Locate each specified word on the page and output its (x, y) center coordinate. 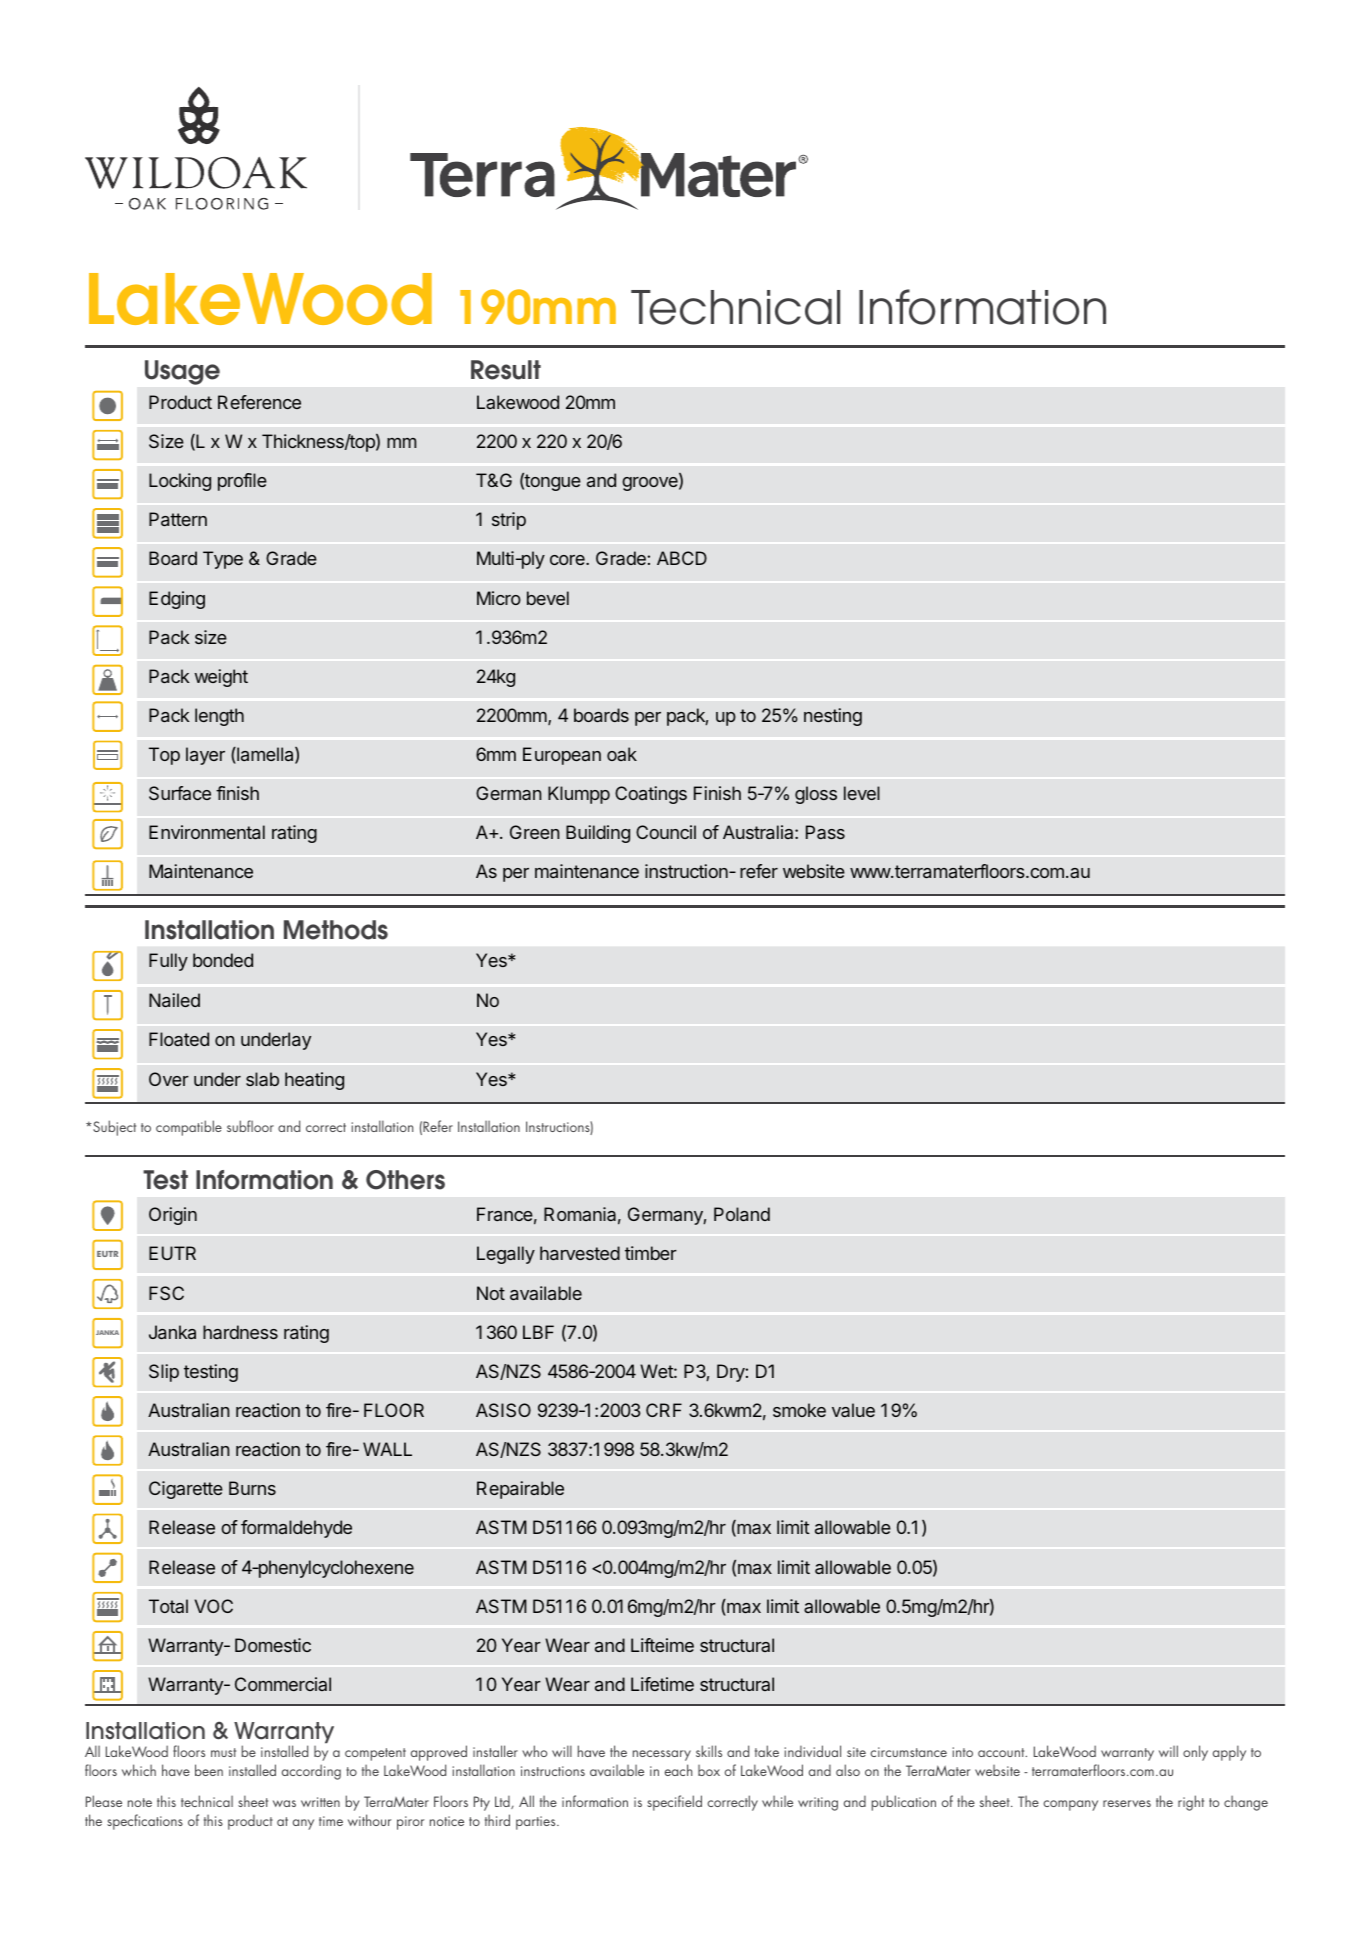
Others (405, 1180)
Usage (182, 372)
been (209, 1770)
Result (506, 370)
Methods (336, 930)
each (678, 1770)
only (1195, 1753)
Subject (113, 1128)
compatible (189, 1128)
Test (165, 1180)
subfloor (250, 1126)
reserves (1127, 1803)
